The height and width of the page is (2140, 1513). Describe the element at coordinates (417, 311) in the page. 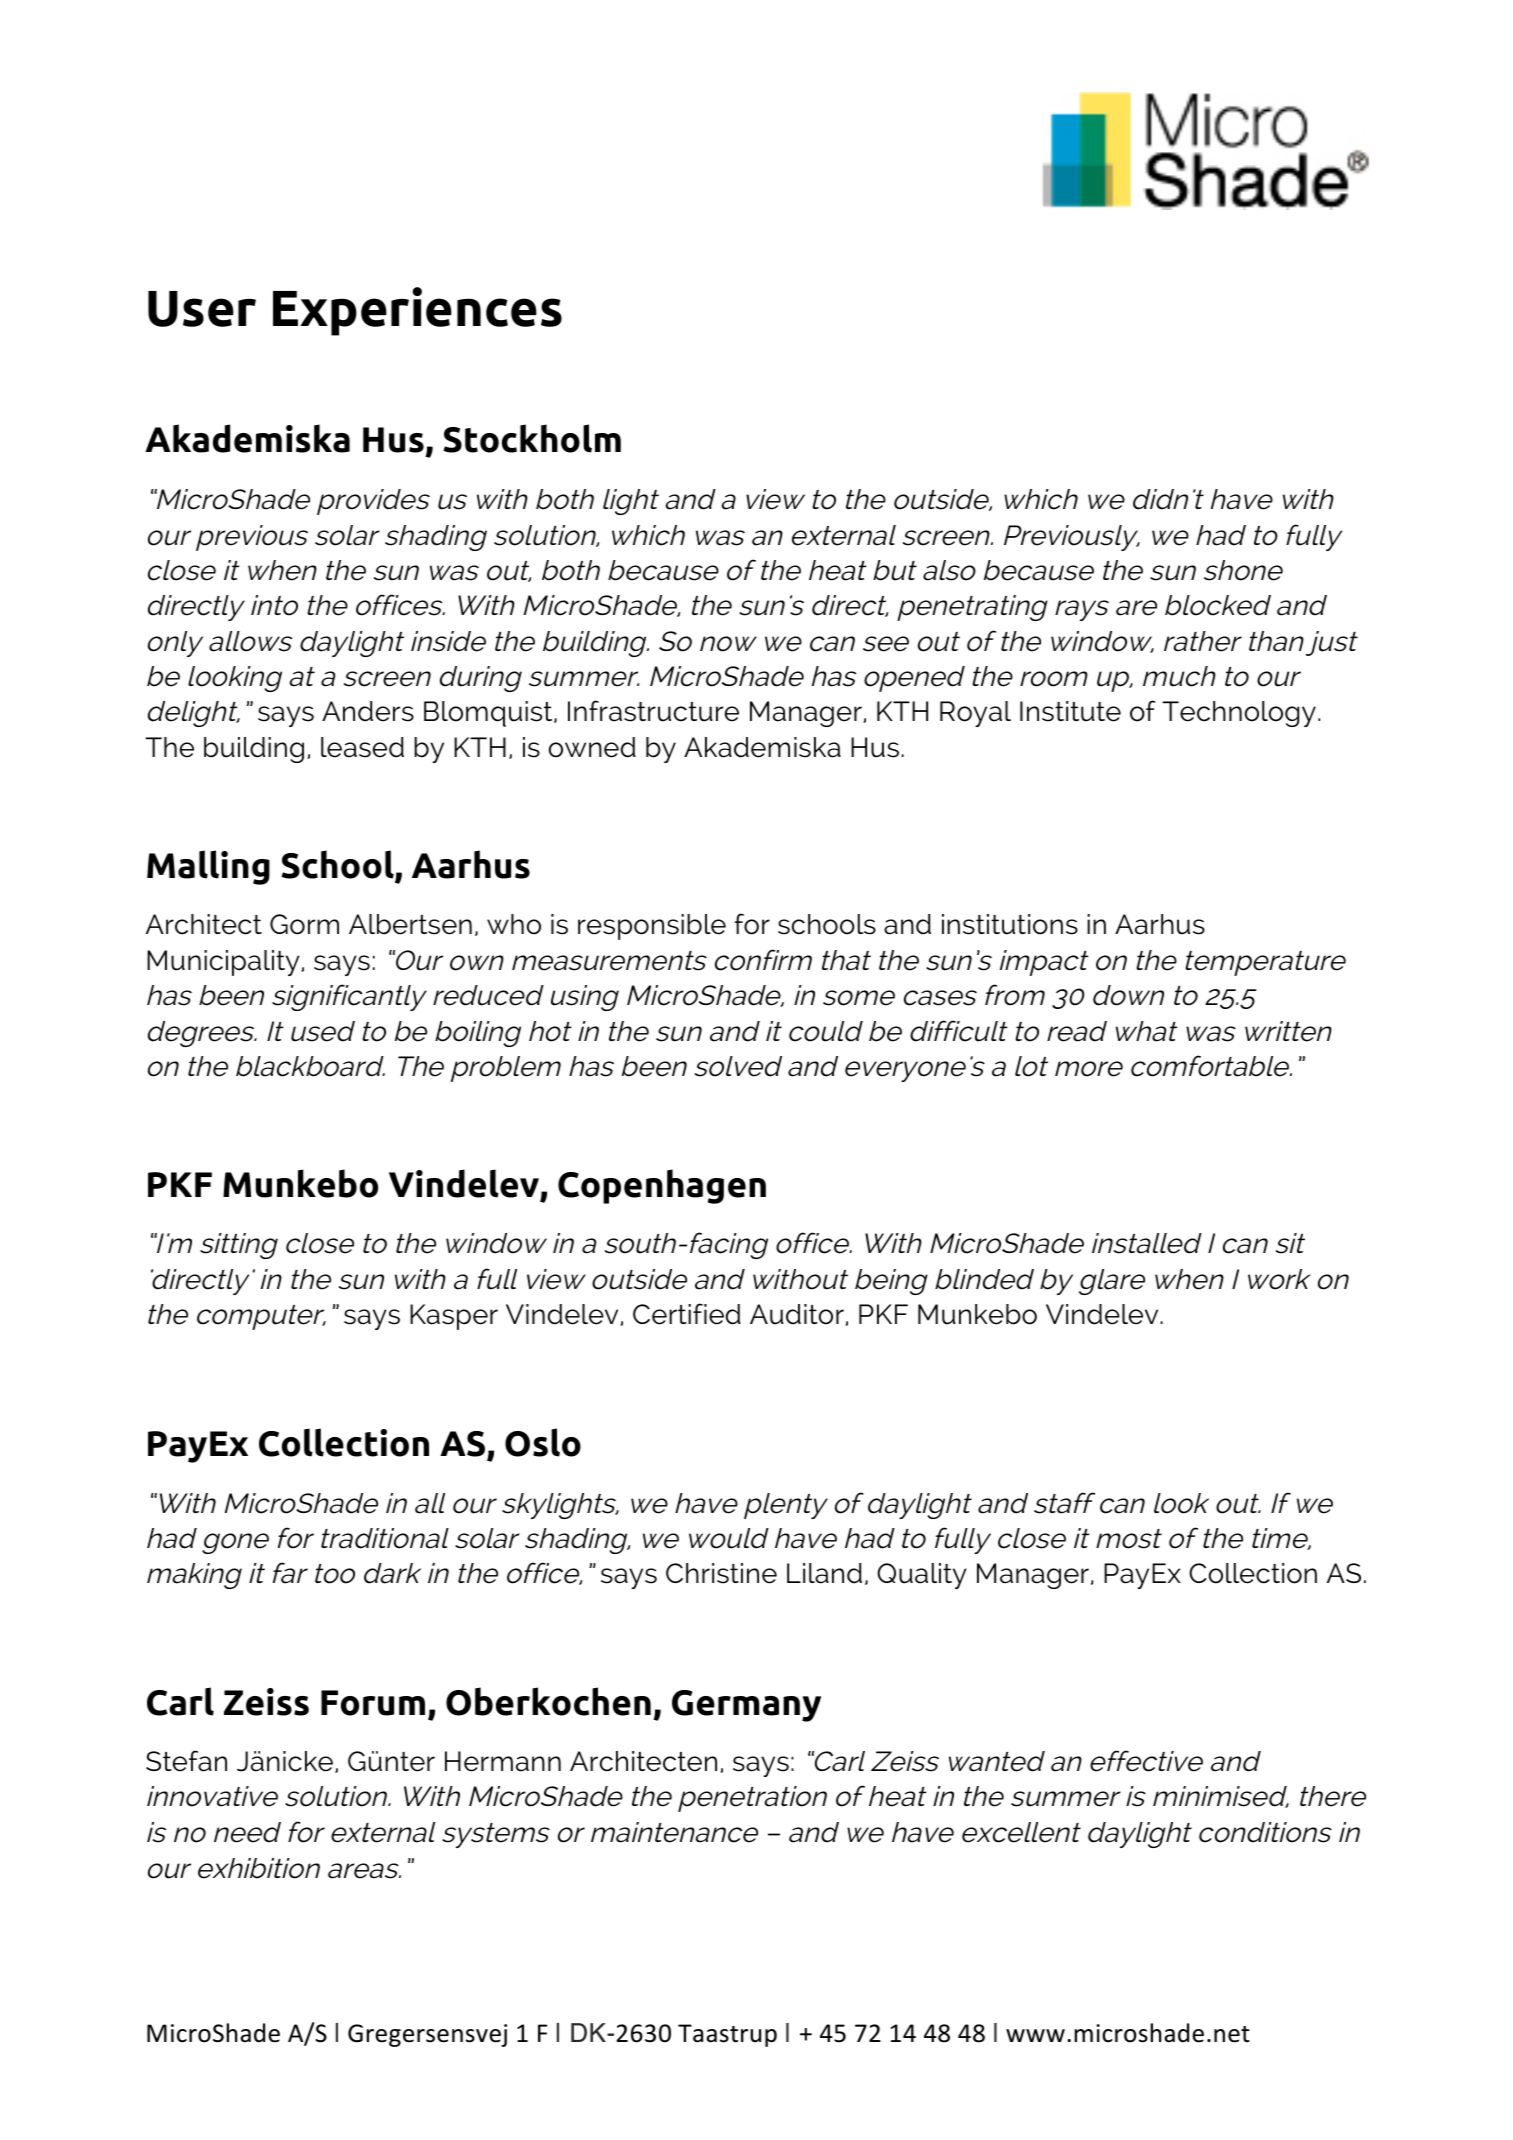

I see `Experiences` at that location.
